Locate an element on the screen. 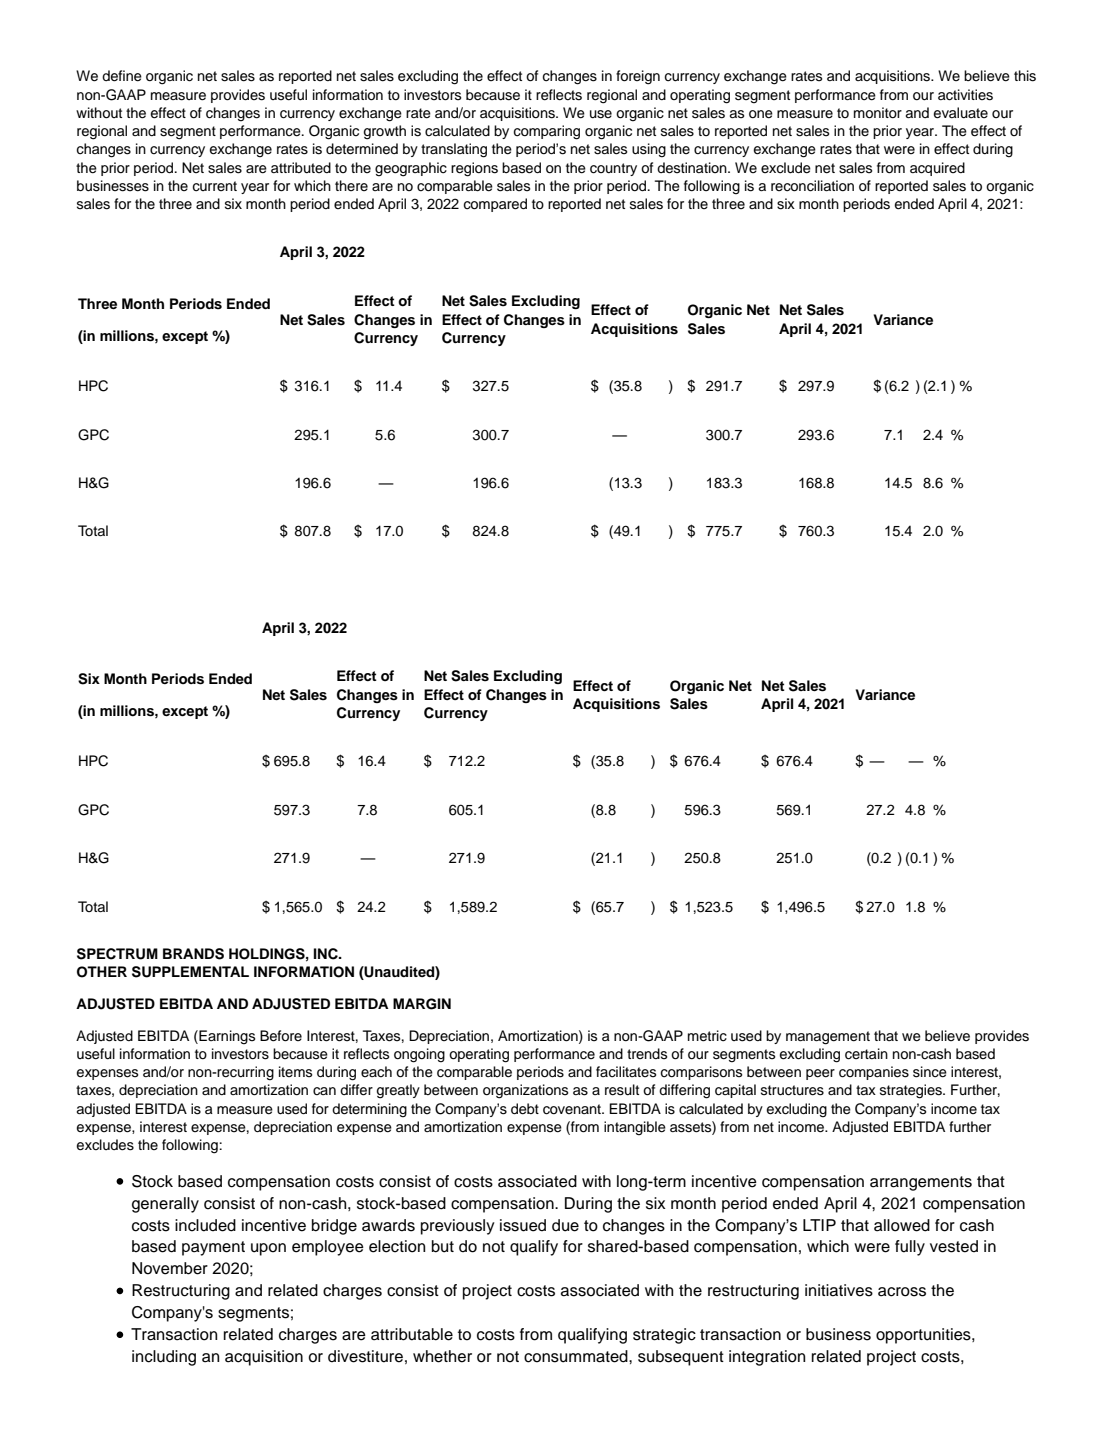 The image size is (1117, 1446). MARGIN is located at coordinates (422, 1004).
